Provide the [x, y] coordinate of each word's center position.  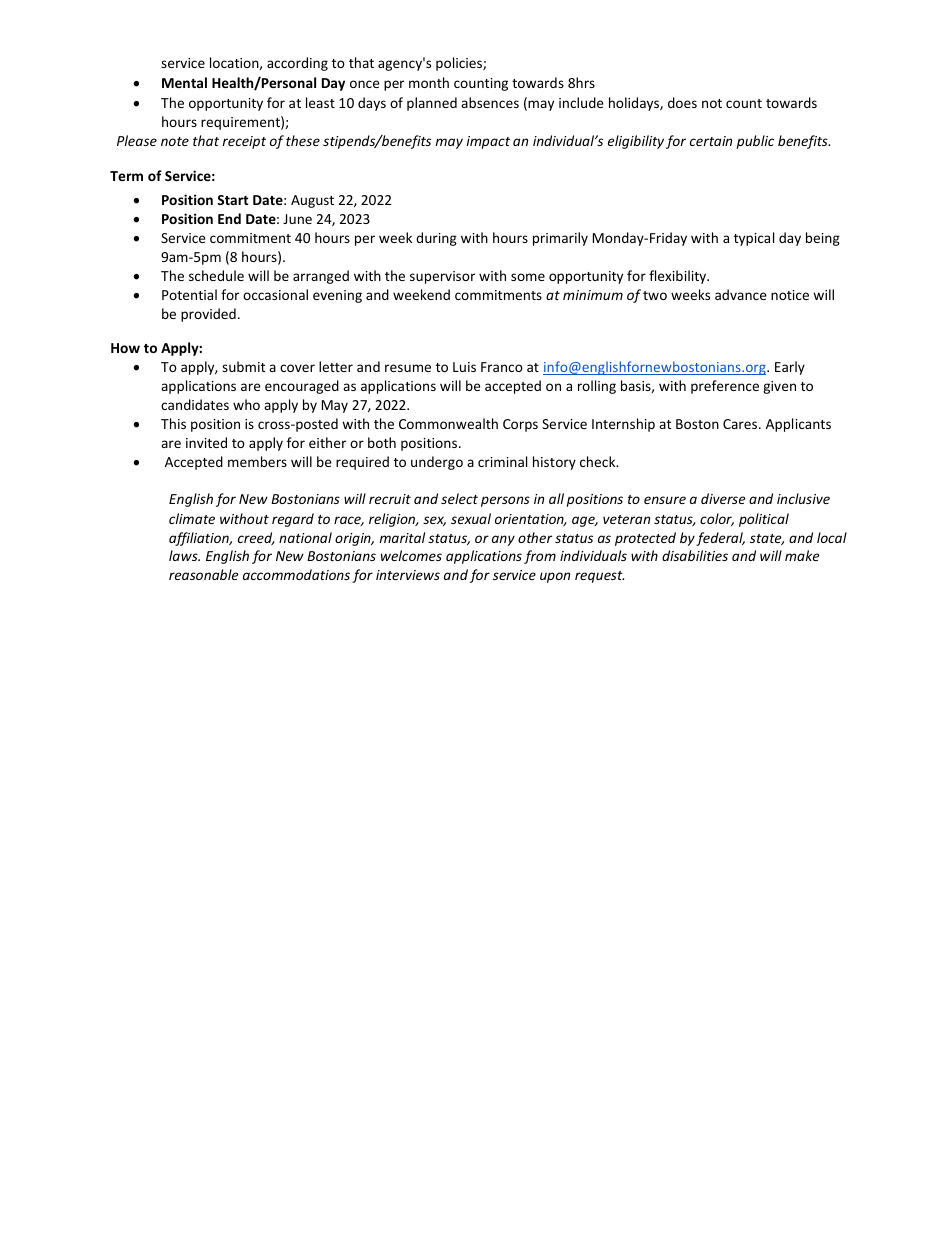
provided [208, 315]
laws [184, 555]
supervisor [442, 277]
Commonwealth [448, 423]
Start [233, 200]
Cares [741, 424]
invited [206, 442]
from [540, 557]
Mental [184, 82]
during [436, 239]
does [682, 102]
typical [754, 239]
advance [741, 294]
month [429, 82]
